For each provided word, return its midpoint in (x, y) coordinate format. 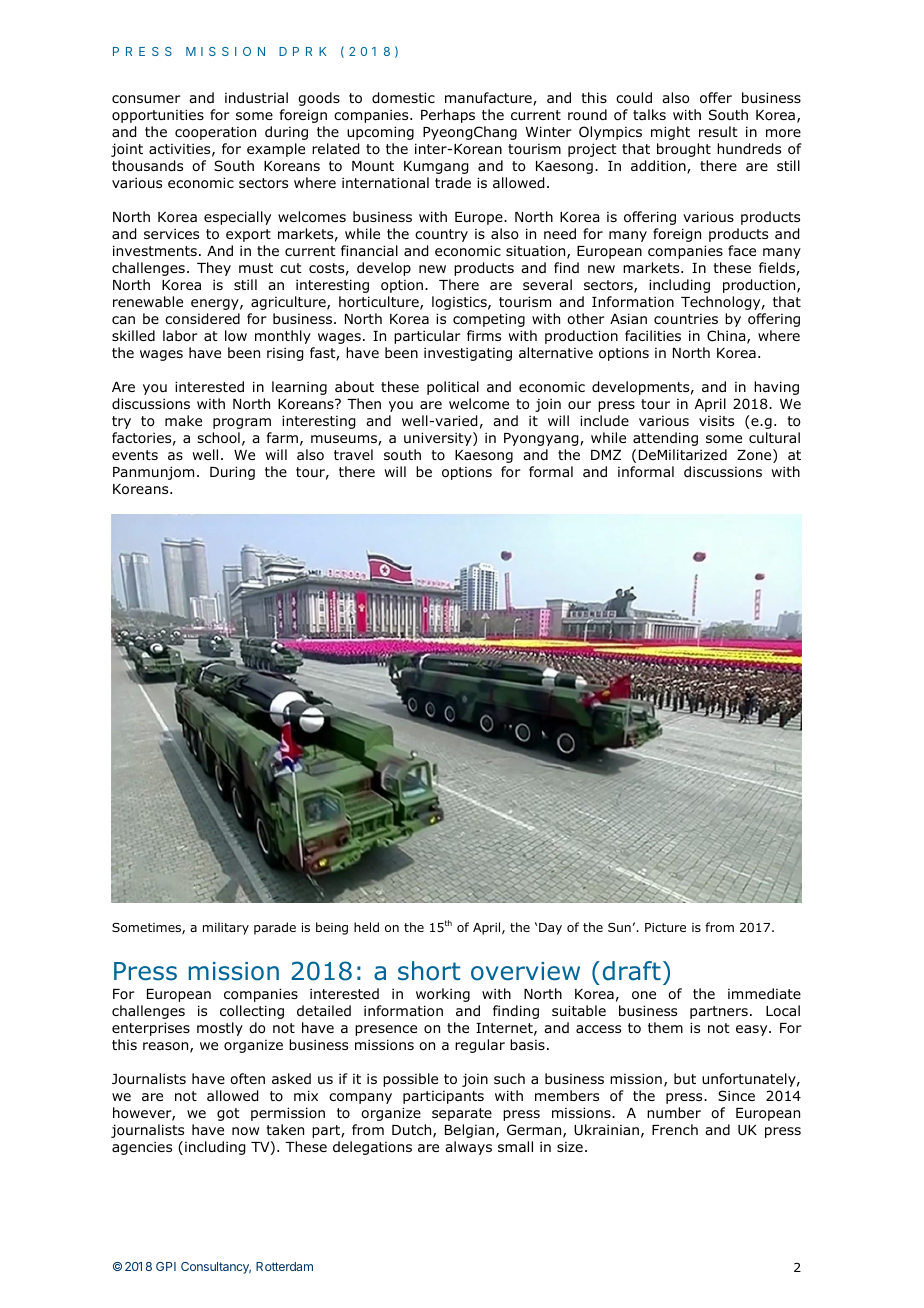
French (675, 1129)
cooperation (215, 133)
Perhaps (448, 116)
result (718, 131)
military (226, 928)
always (468, 1148)
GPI (166, 1266)
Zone (755, 456)
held (366, 927)
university (439, 439)
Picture (665, 927)
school (218, 438)
